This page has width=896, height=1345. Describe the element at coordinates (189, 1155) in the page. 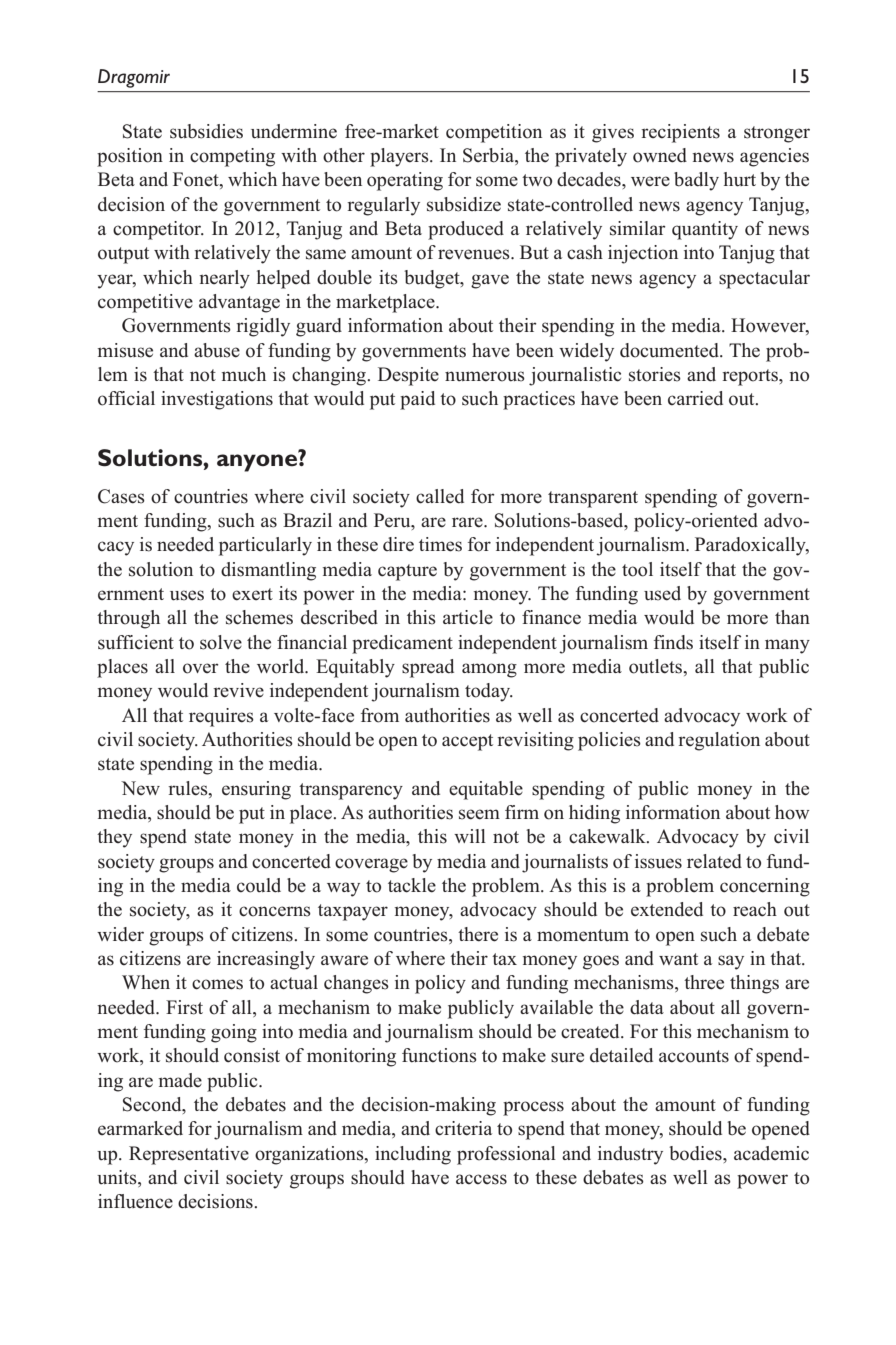

I see `Representative` at that location.
